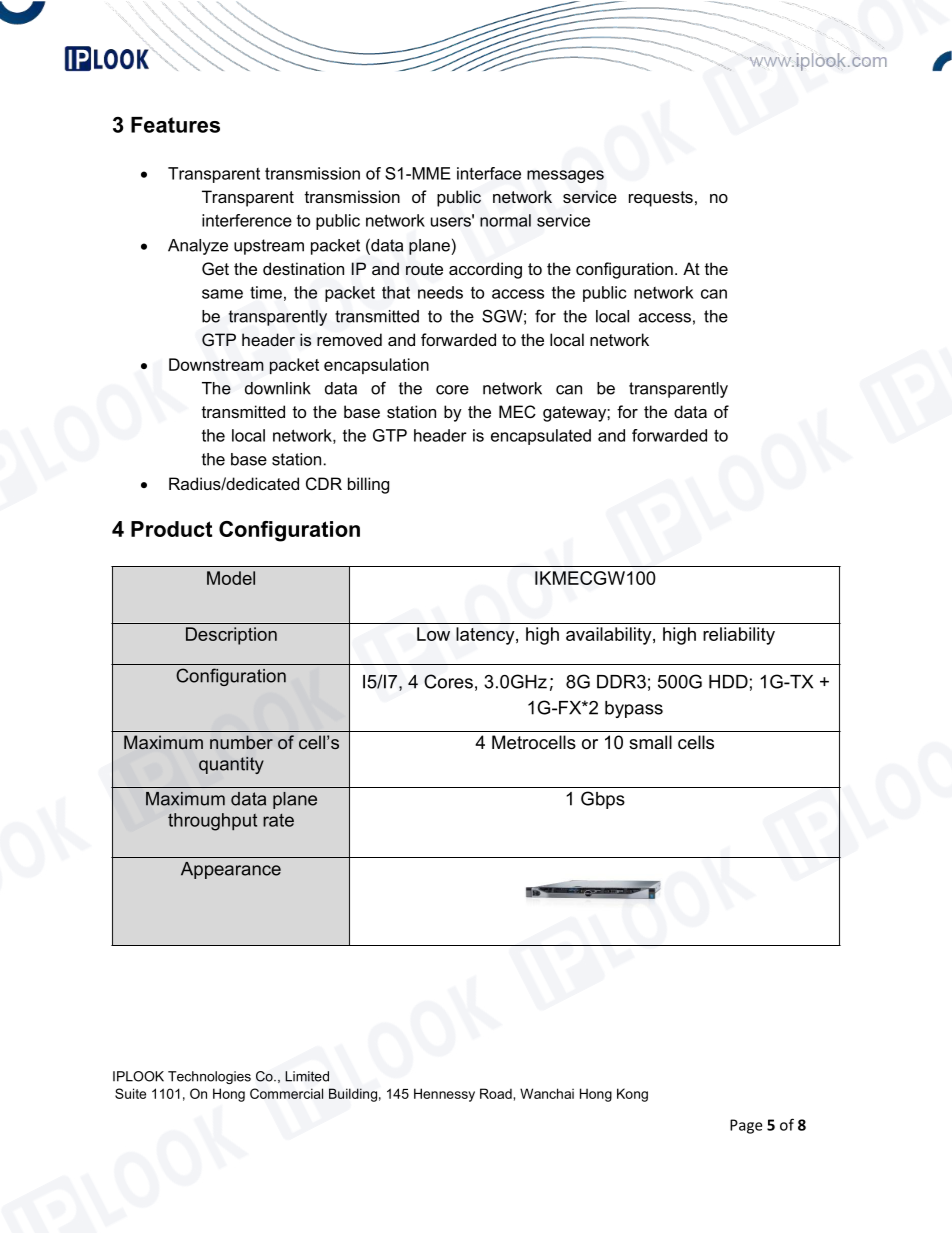  I want to click on Features, so click(175, 125).
